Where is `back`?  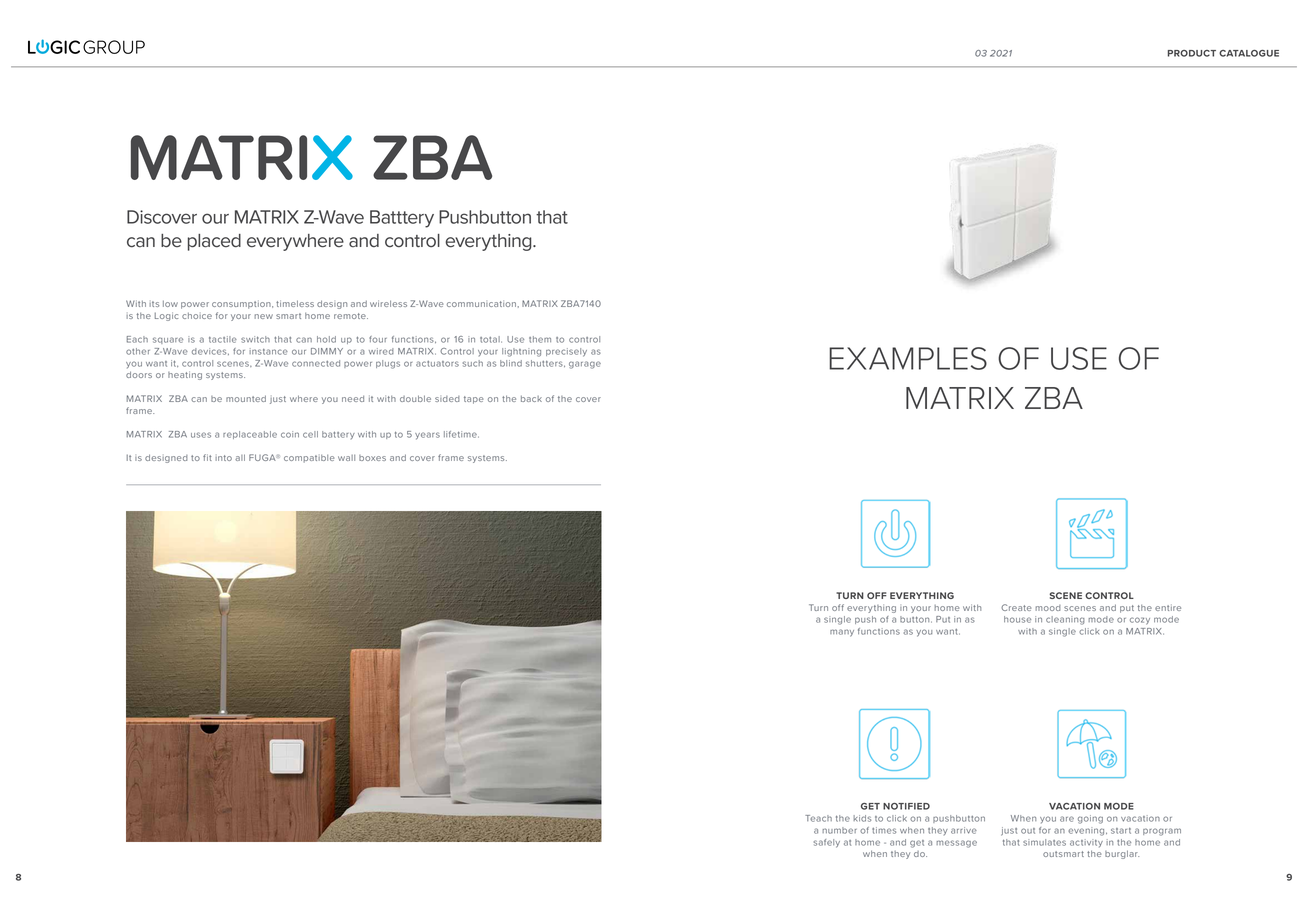
back is located at coordinates (531, 399).
